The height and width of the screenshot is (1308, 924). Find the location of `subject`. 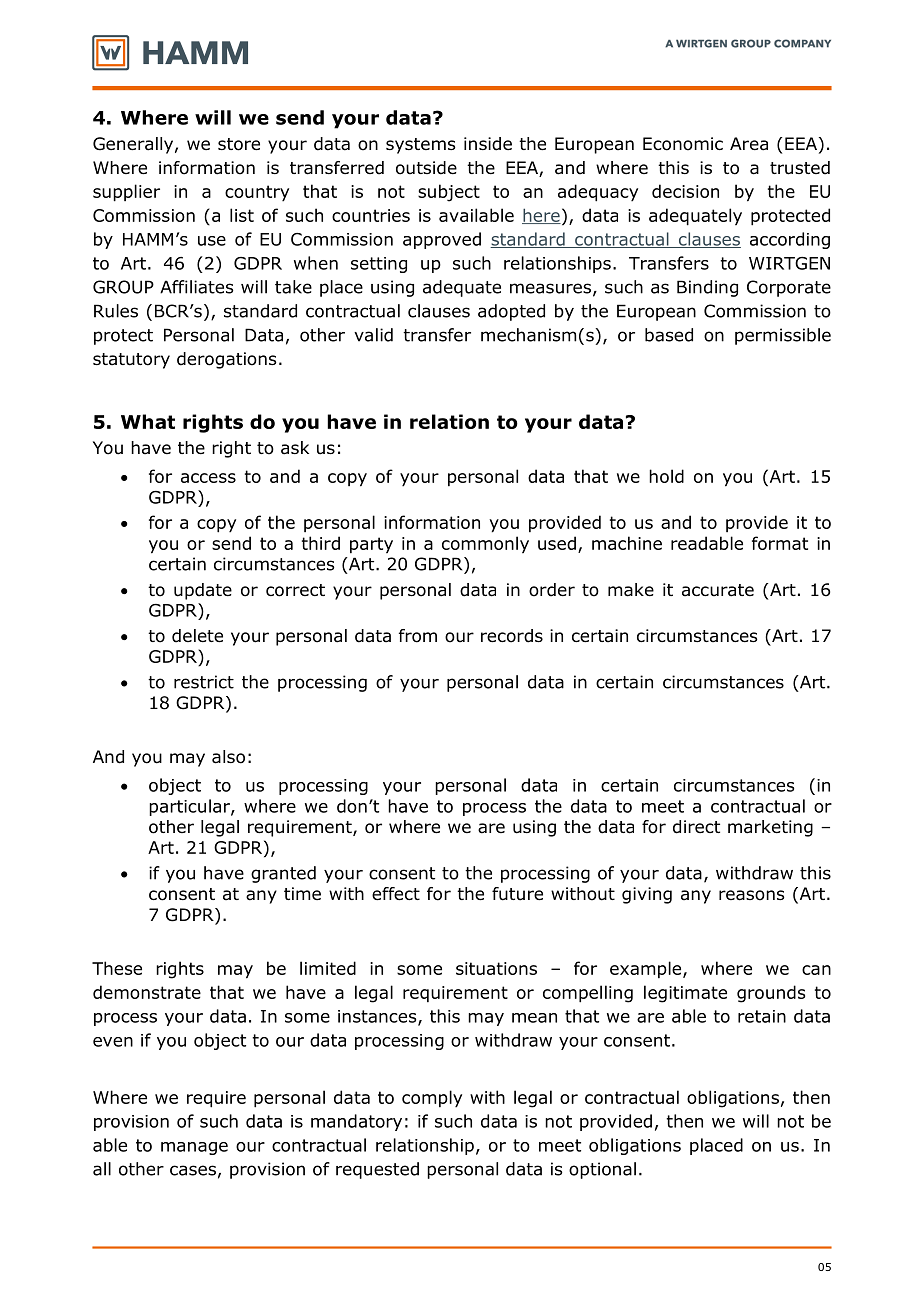

subject is located at coordinates (449, 193).
